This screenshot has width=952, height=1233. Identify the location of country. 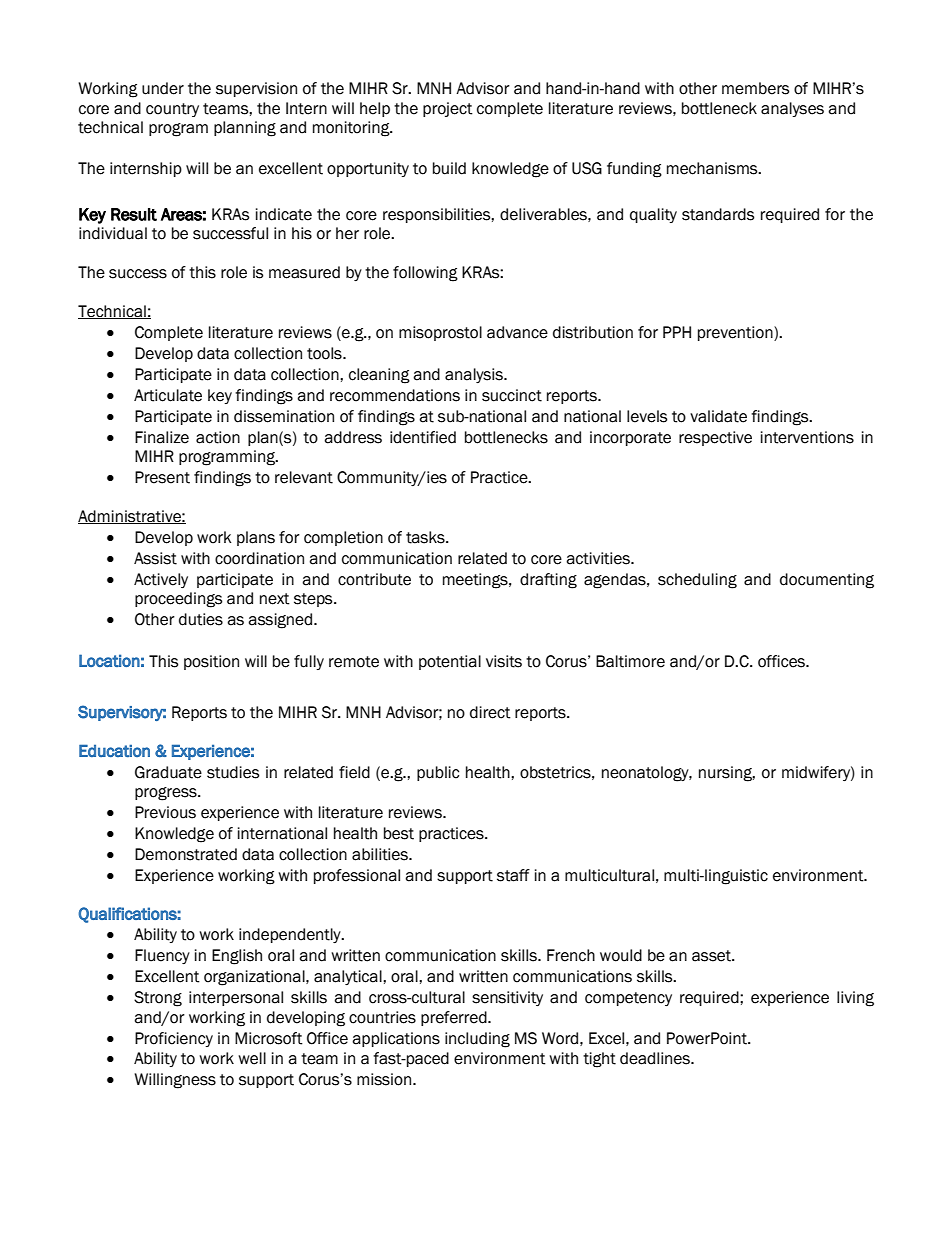
(172, 110).
